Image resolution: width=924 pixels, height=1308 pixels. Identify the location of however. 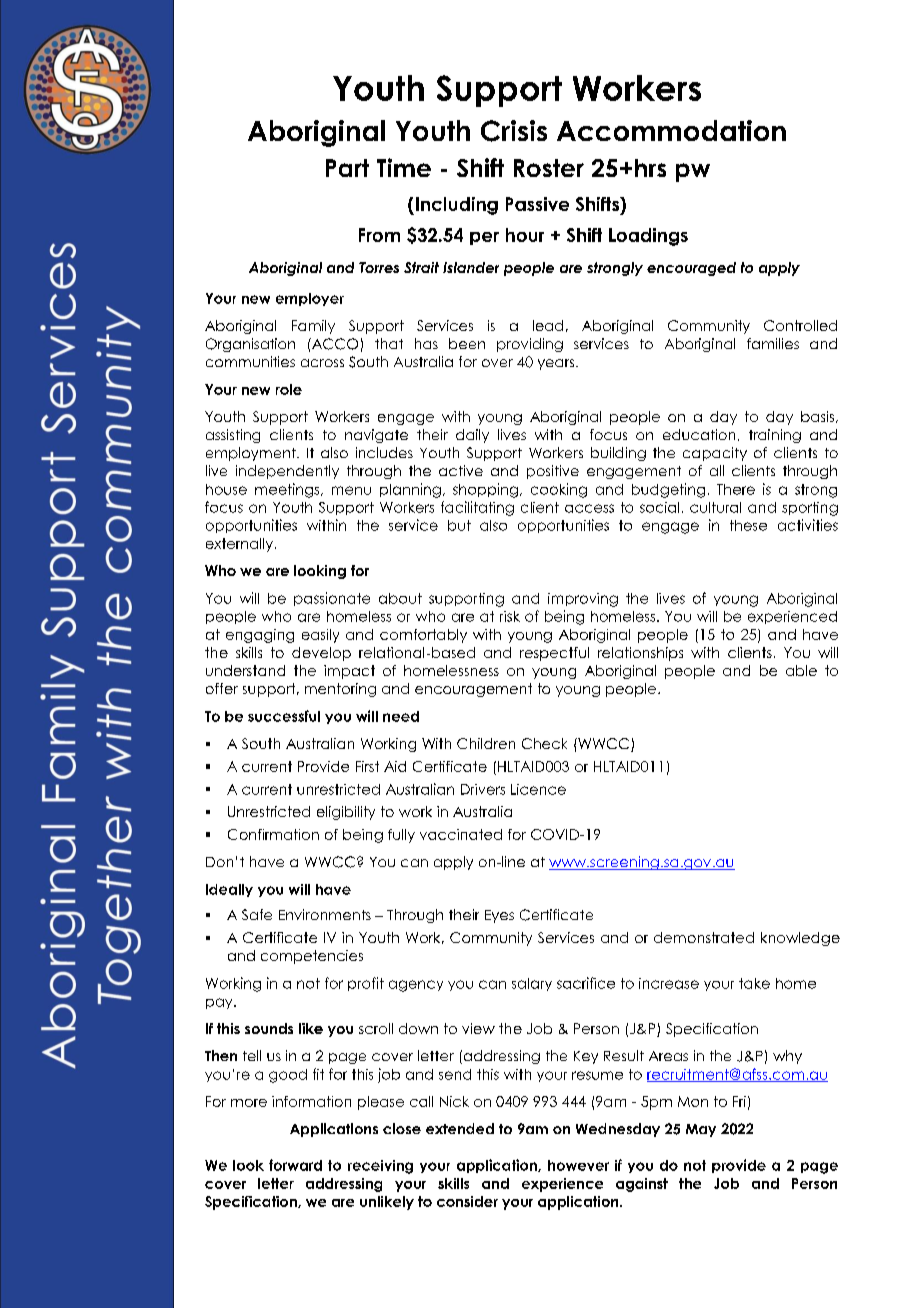
(578, 1165).
